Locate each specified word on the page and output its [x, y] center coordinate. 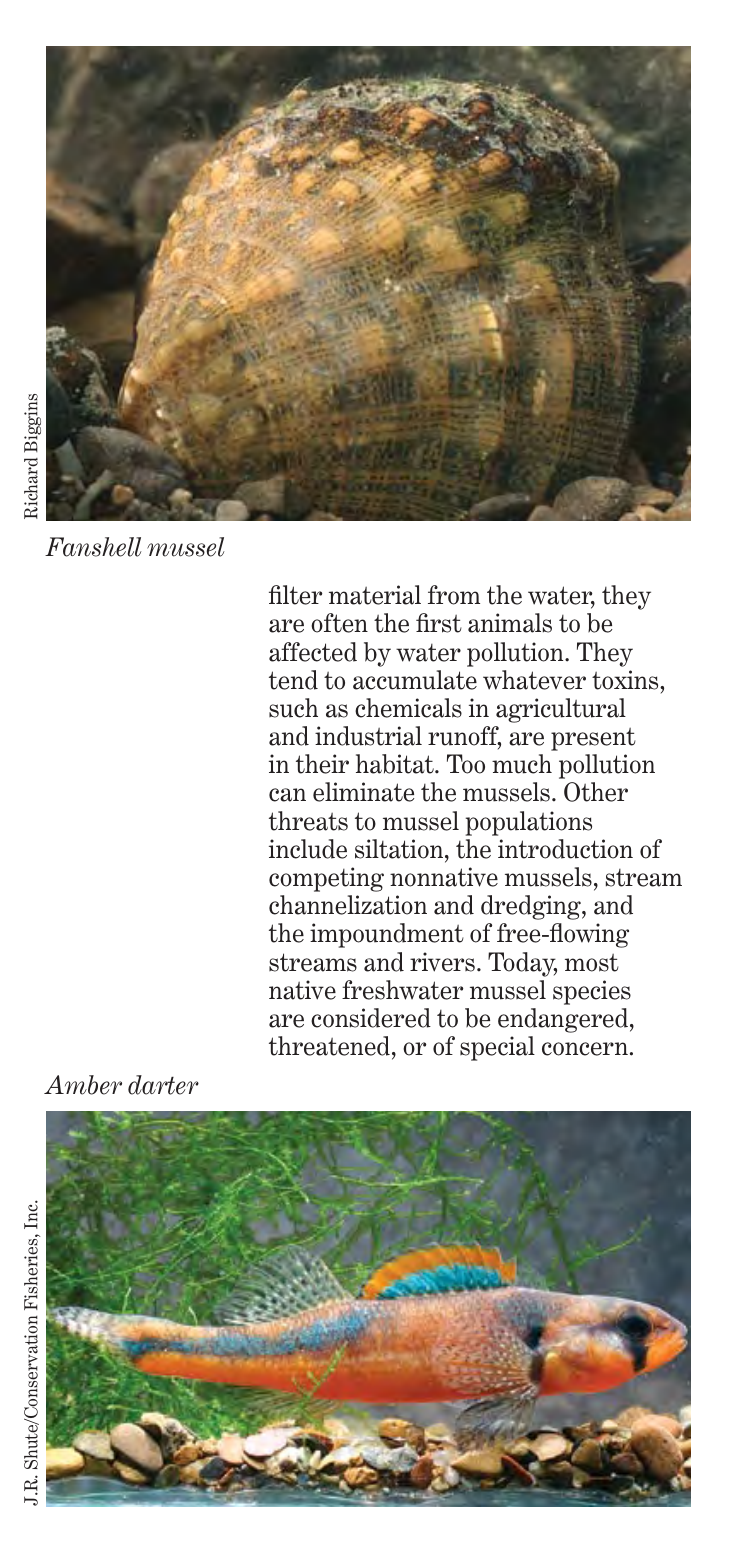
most [592, 963]
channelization [348, 905]
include [308, 849]
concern [585, 1049]
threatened [329, 1046]
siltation [400, 849]
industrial [368, 736]
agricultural [561, 710]
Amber [83, 1085]
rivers [442, 962]
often [339, 623]
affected [313, 652]
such [293, 708]
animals [510, 623]
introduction [565, 849]
